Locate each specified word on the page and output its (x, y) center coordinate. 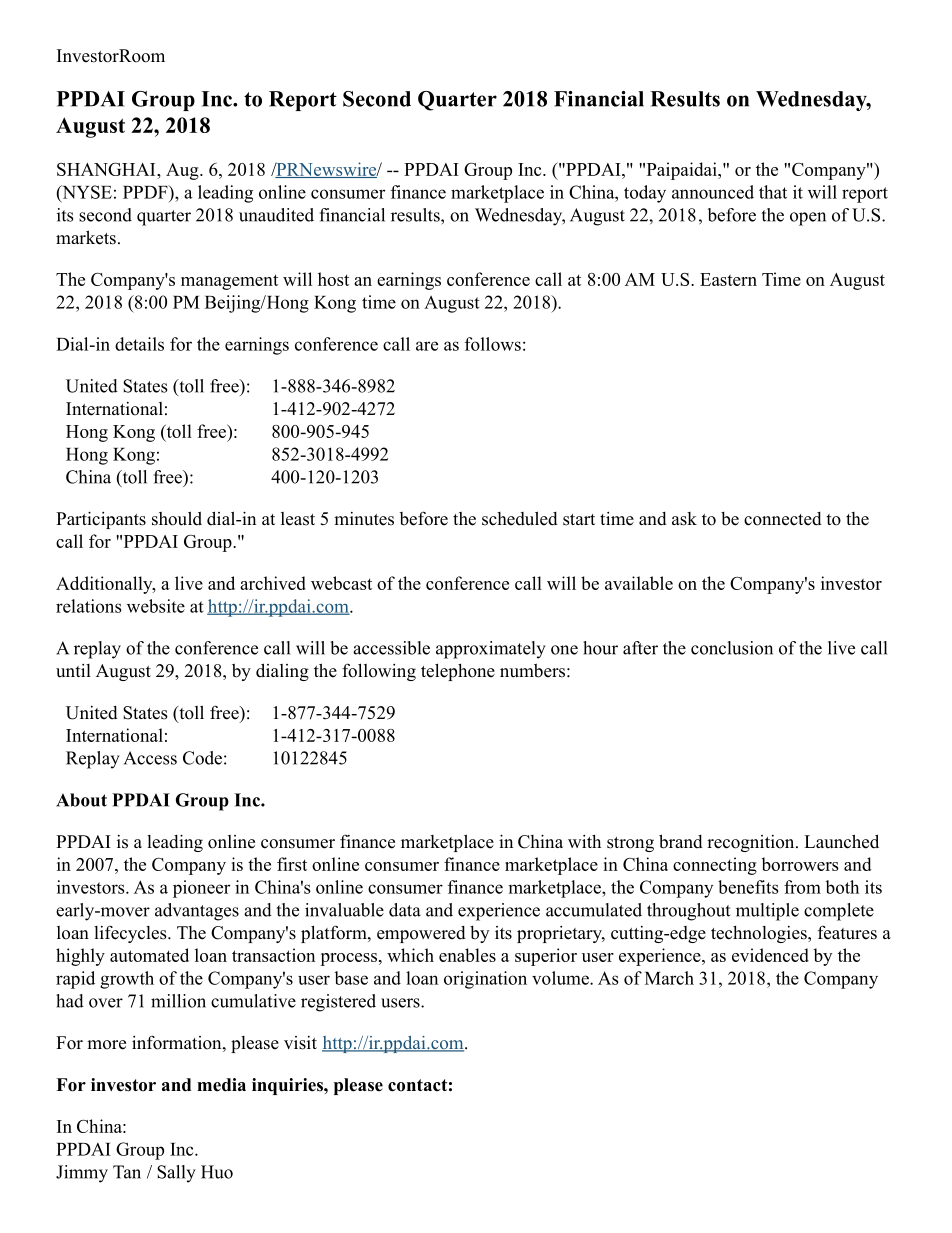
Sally (176, 1174)
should (177, 518)
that (773, 192)
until (73, 671)
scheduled (520, 518)
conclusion (732, 648)
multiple (767, 912)
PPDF (146, 192)
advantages (197, 912)
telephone (458, 672)
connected (783, 519)
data (405, 910)
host (333, 279)
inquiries (288, 1086)
